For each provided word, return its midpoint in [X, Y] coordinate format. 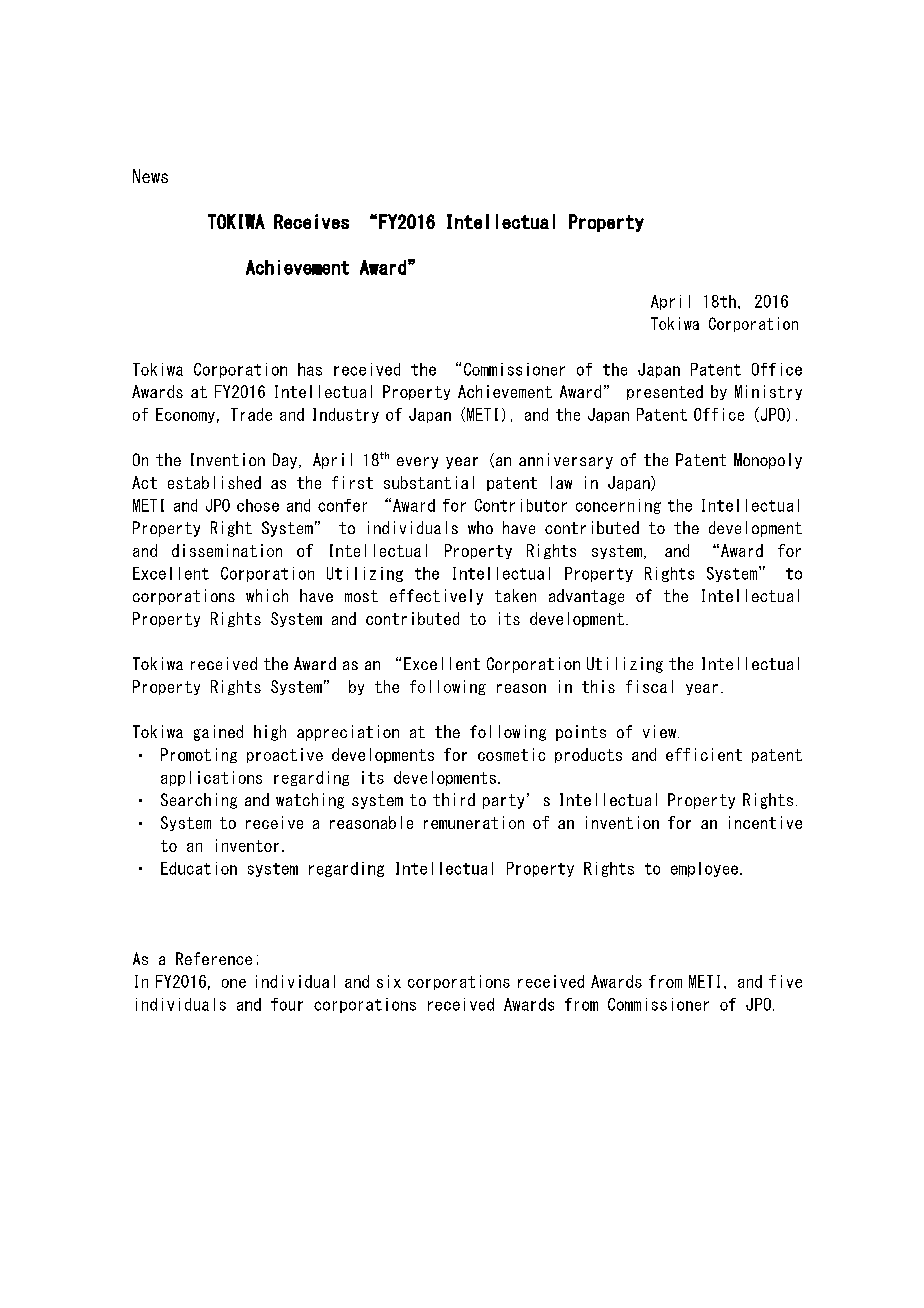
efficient [704, 754]
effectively [436, 597]
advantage [586, 597]
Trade [251, 414]
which [267, 595]
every [417, 463]
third [454, 799]
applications [211, 778]
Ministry [768, 392]
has [310, 369]
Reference [214, 958]
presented [665, 392]
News [150, 176]
